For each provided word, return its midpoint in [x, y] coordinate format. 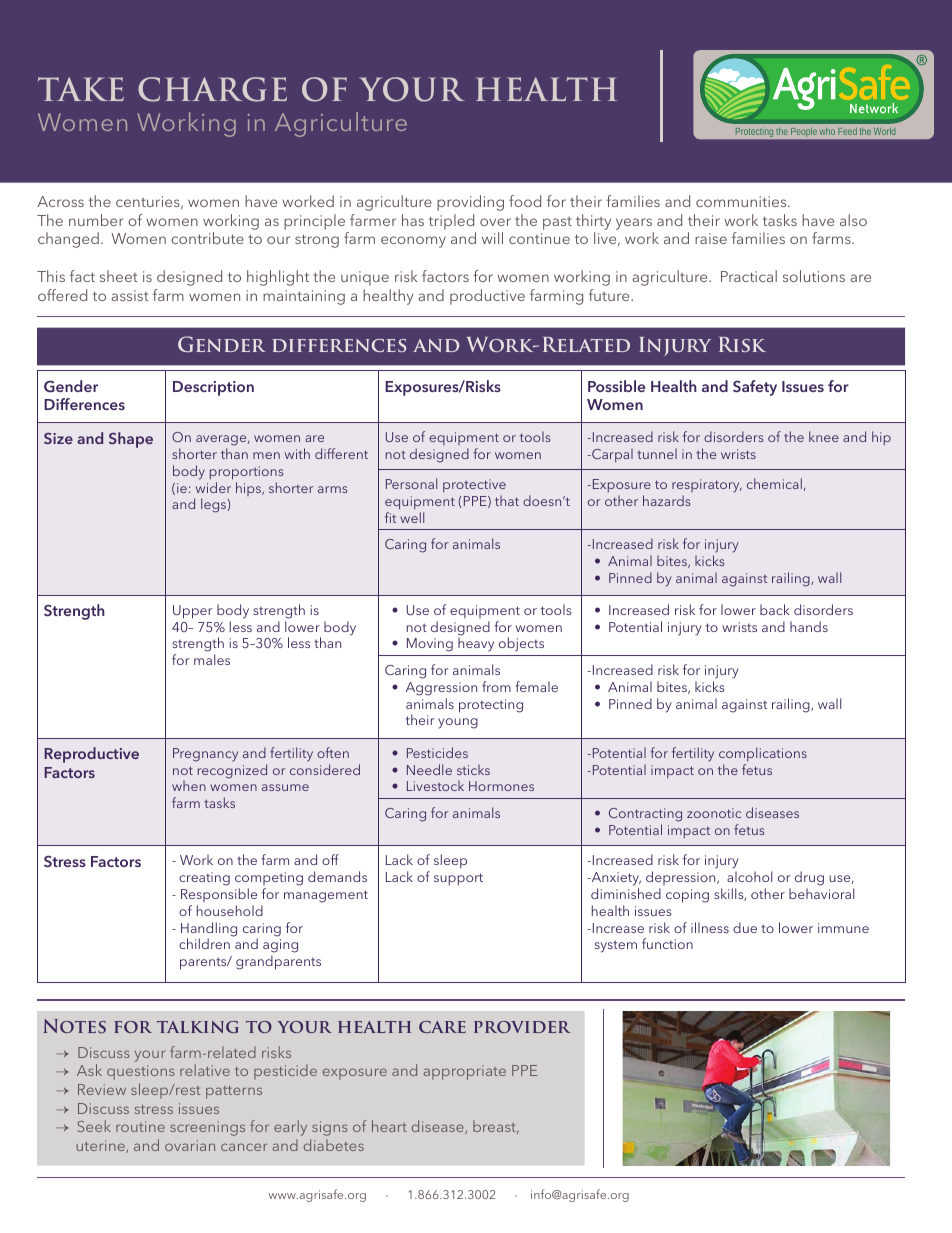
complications [763, 754]
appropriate [465, 1072]
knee [824, 436]
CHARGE [212, 89]
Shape [131, 440]
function [667, 943]
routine [140, 1126]
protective [474, 485]
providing [470, 203]
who [828, 132]
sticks [473, 769]
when [189, 785]
